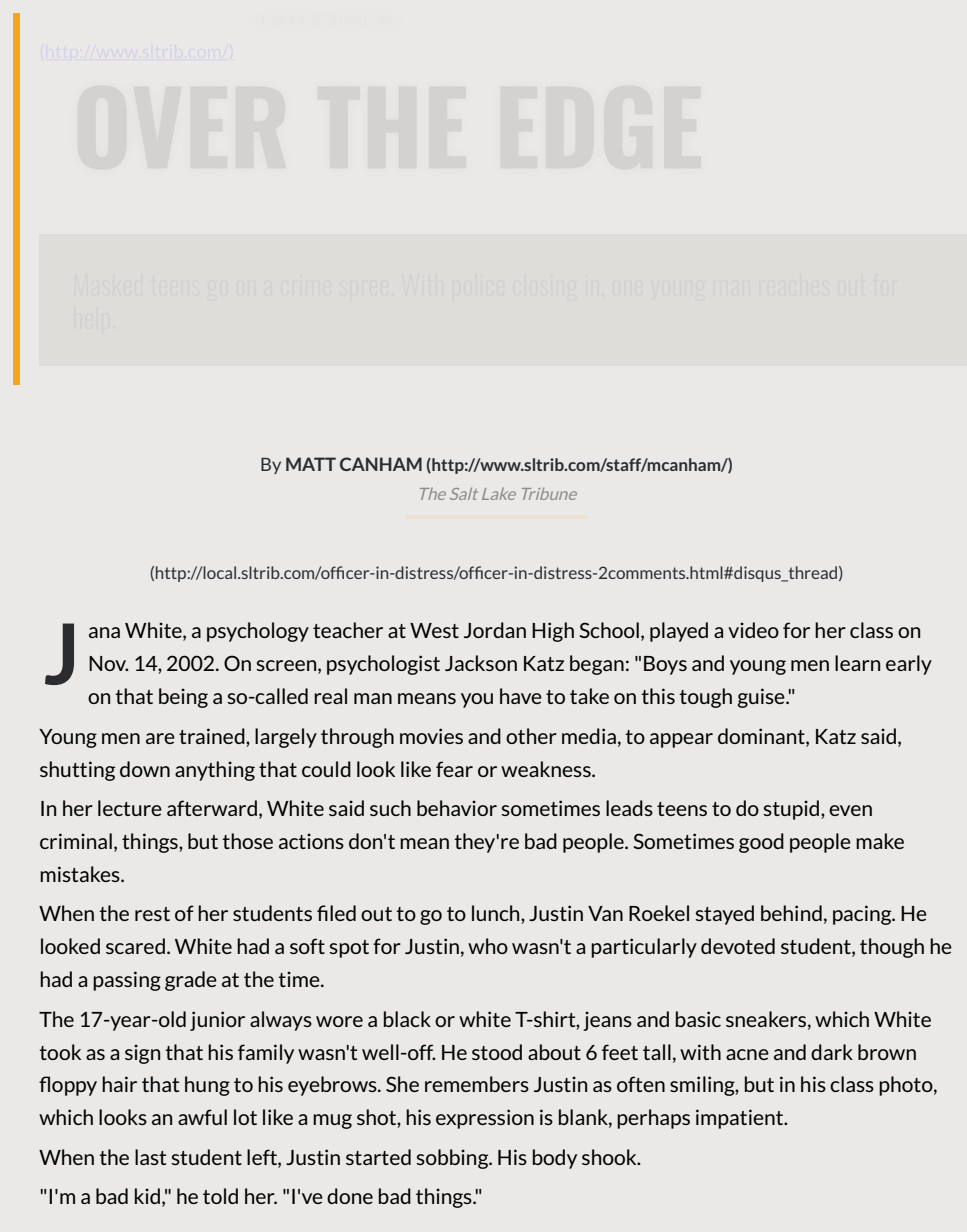 This document has width=967, height=1232. What do you see at coordinates (481, 663) in the document?
I see `Jackson` at bounding box center [481, 663].
